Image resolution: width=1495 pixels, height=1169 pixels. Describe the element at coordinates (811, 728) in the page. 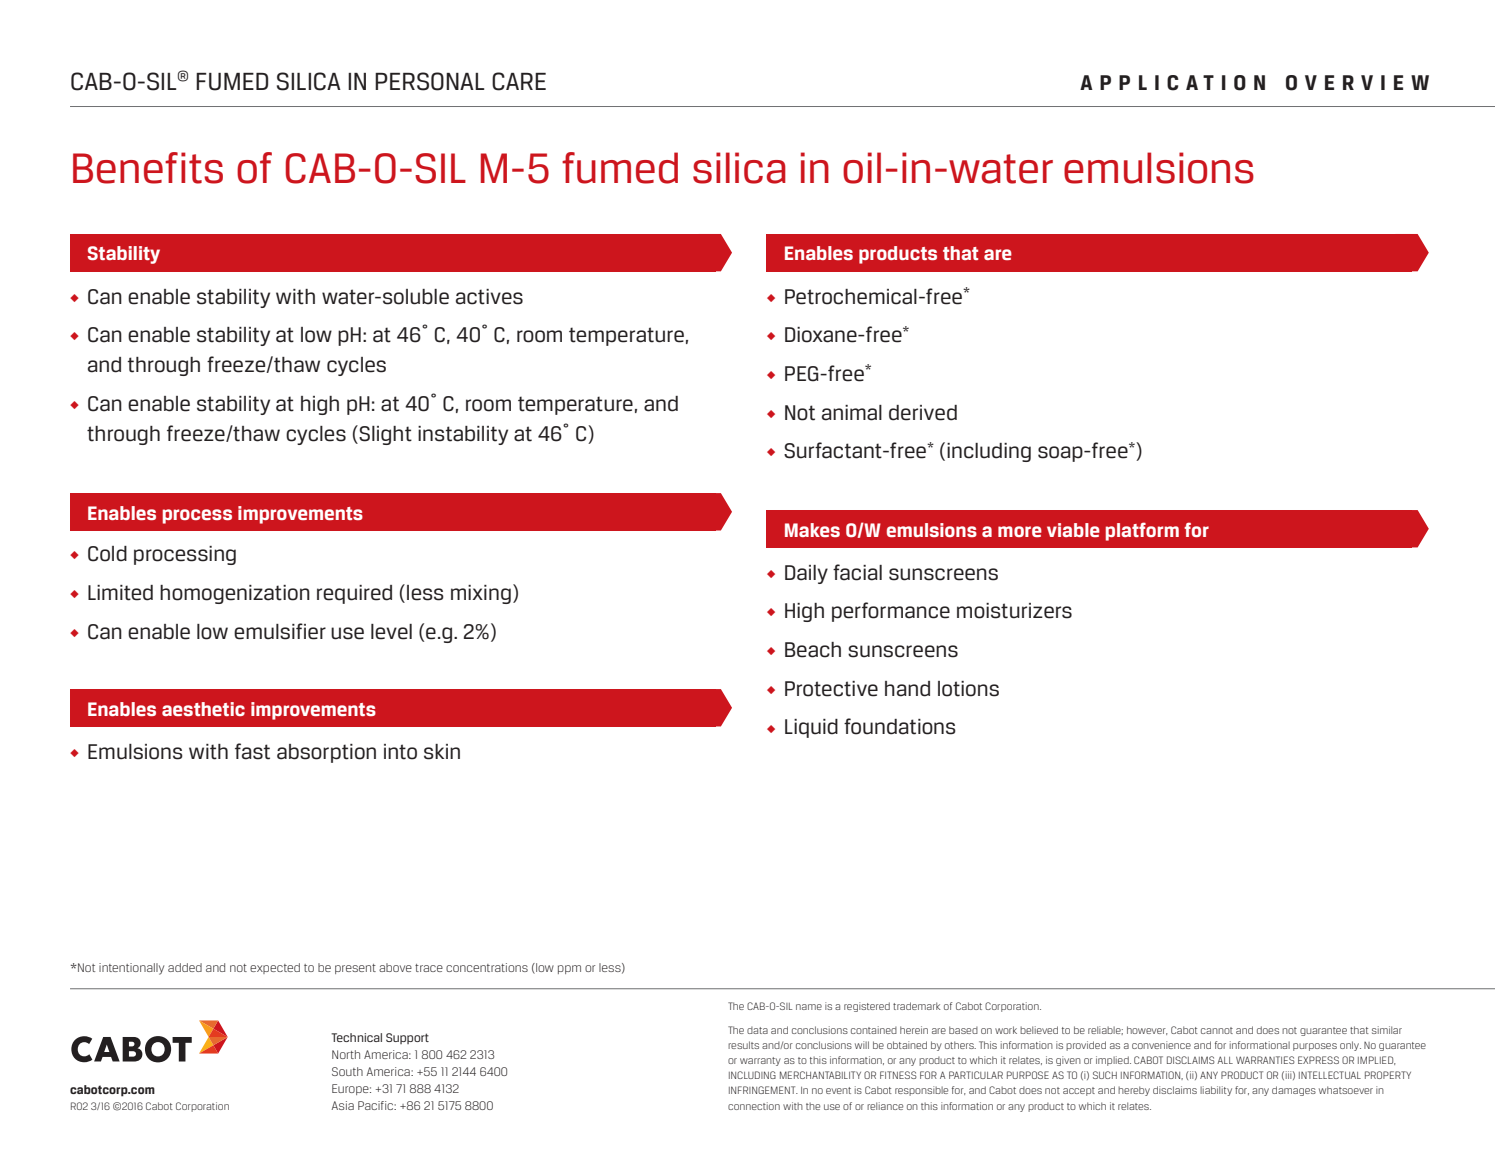

I see `Liquid` at that location.
